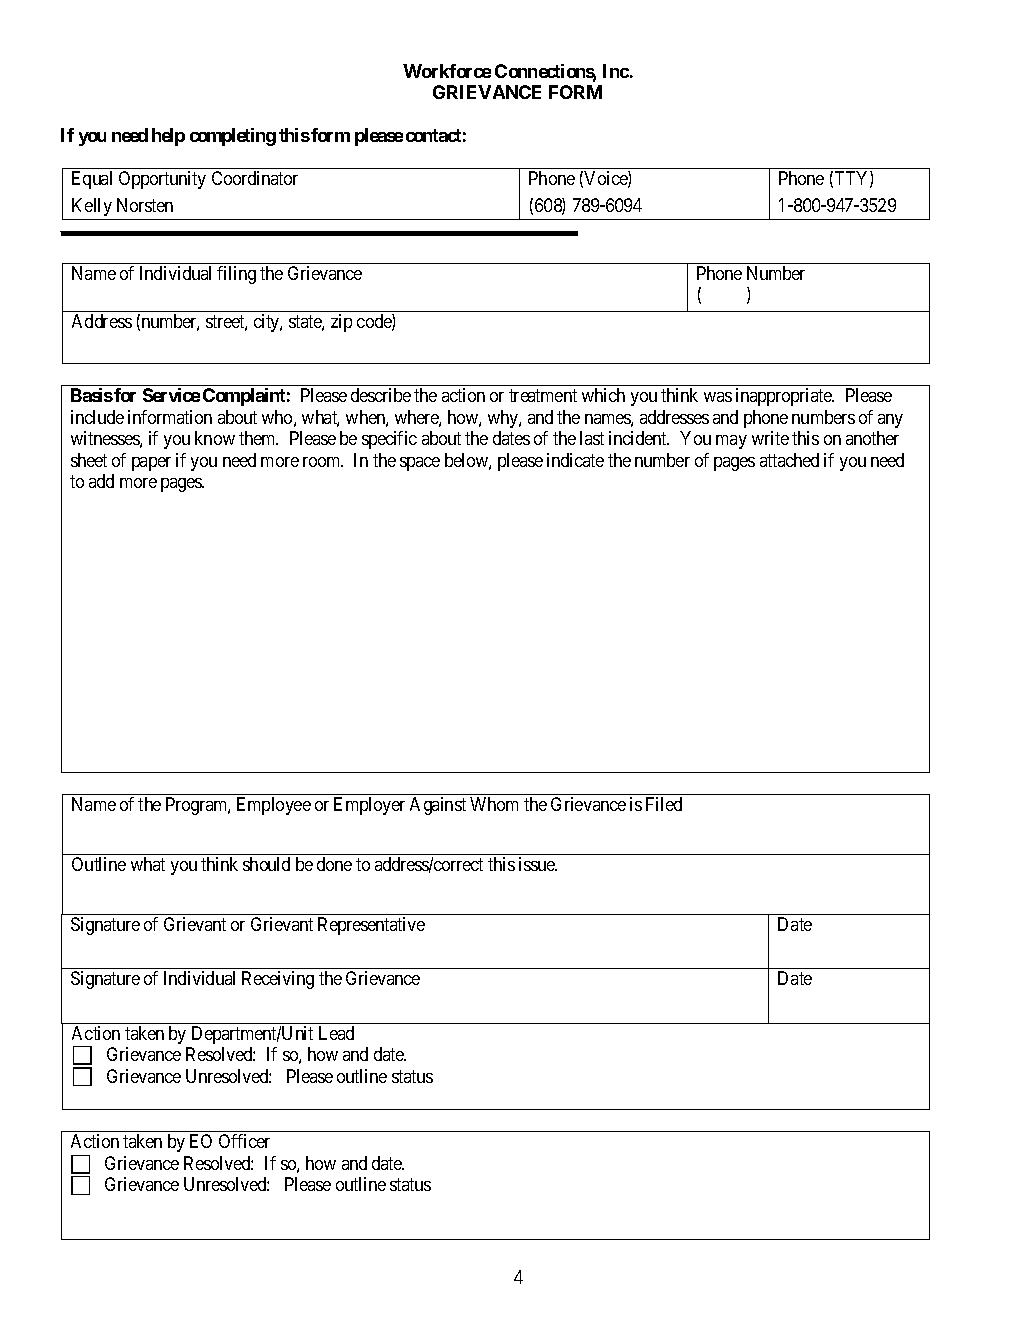 This document has width=1036, height=1341. Describe the element at coordinates (244, 1141) in the document. I see `Officer` at that location.
